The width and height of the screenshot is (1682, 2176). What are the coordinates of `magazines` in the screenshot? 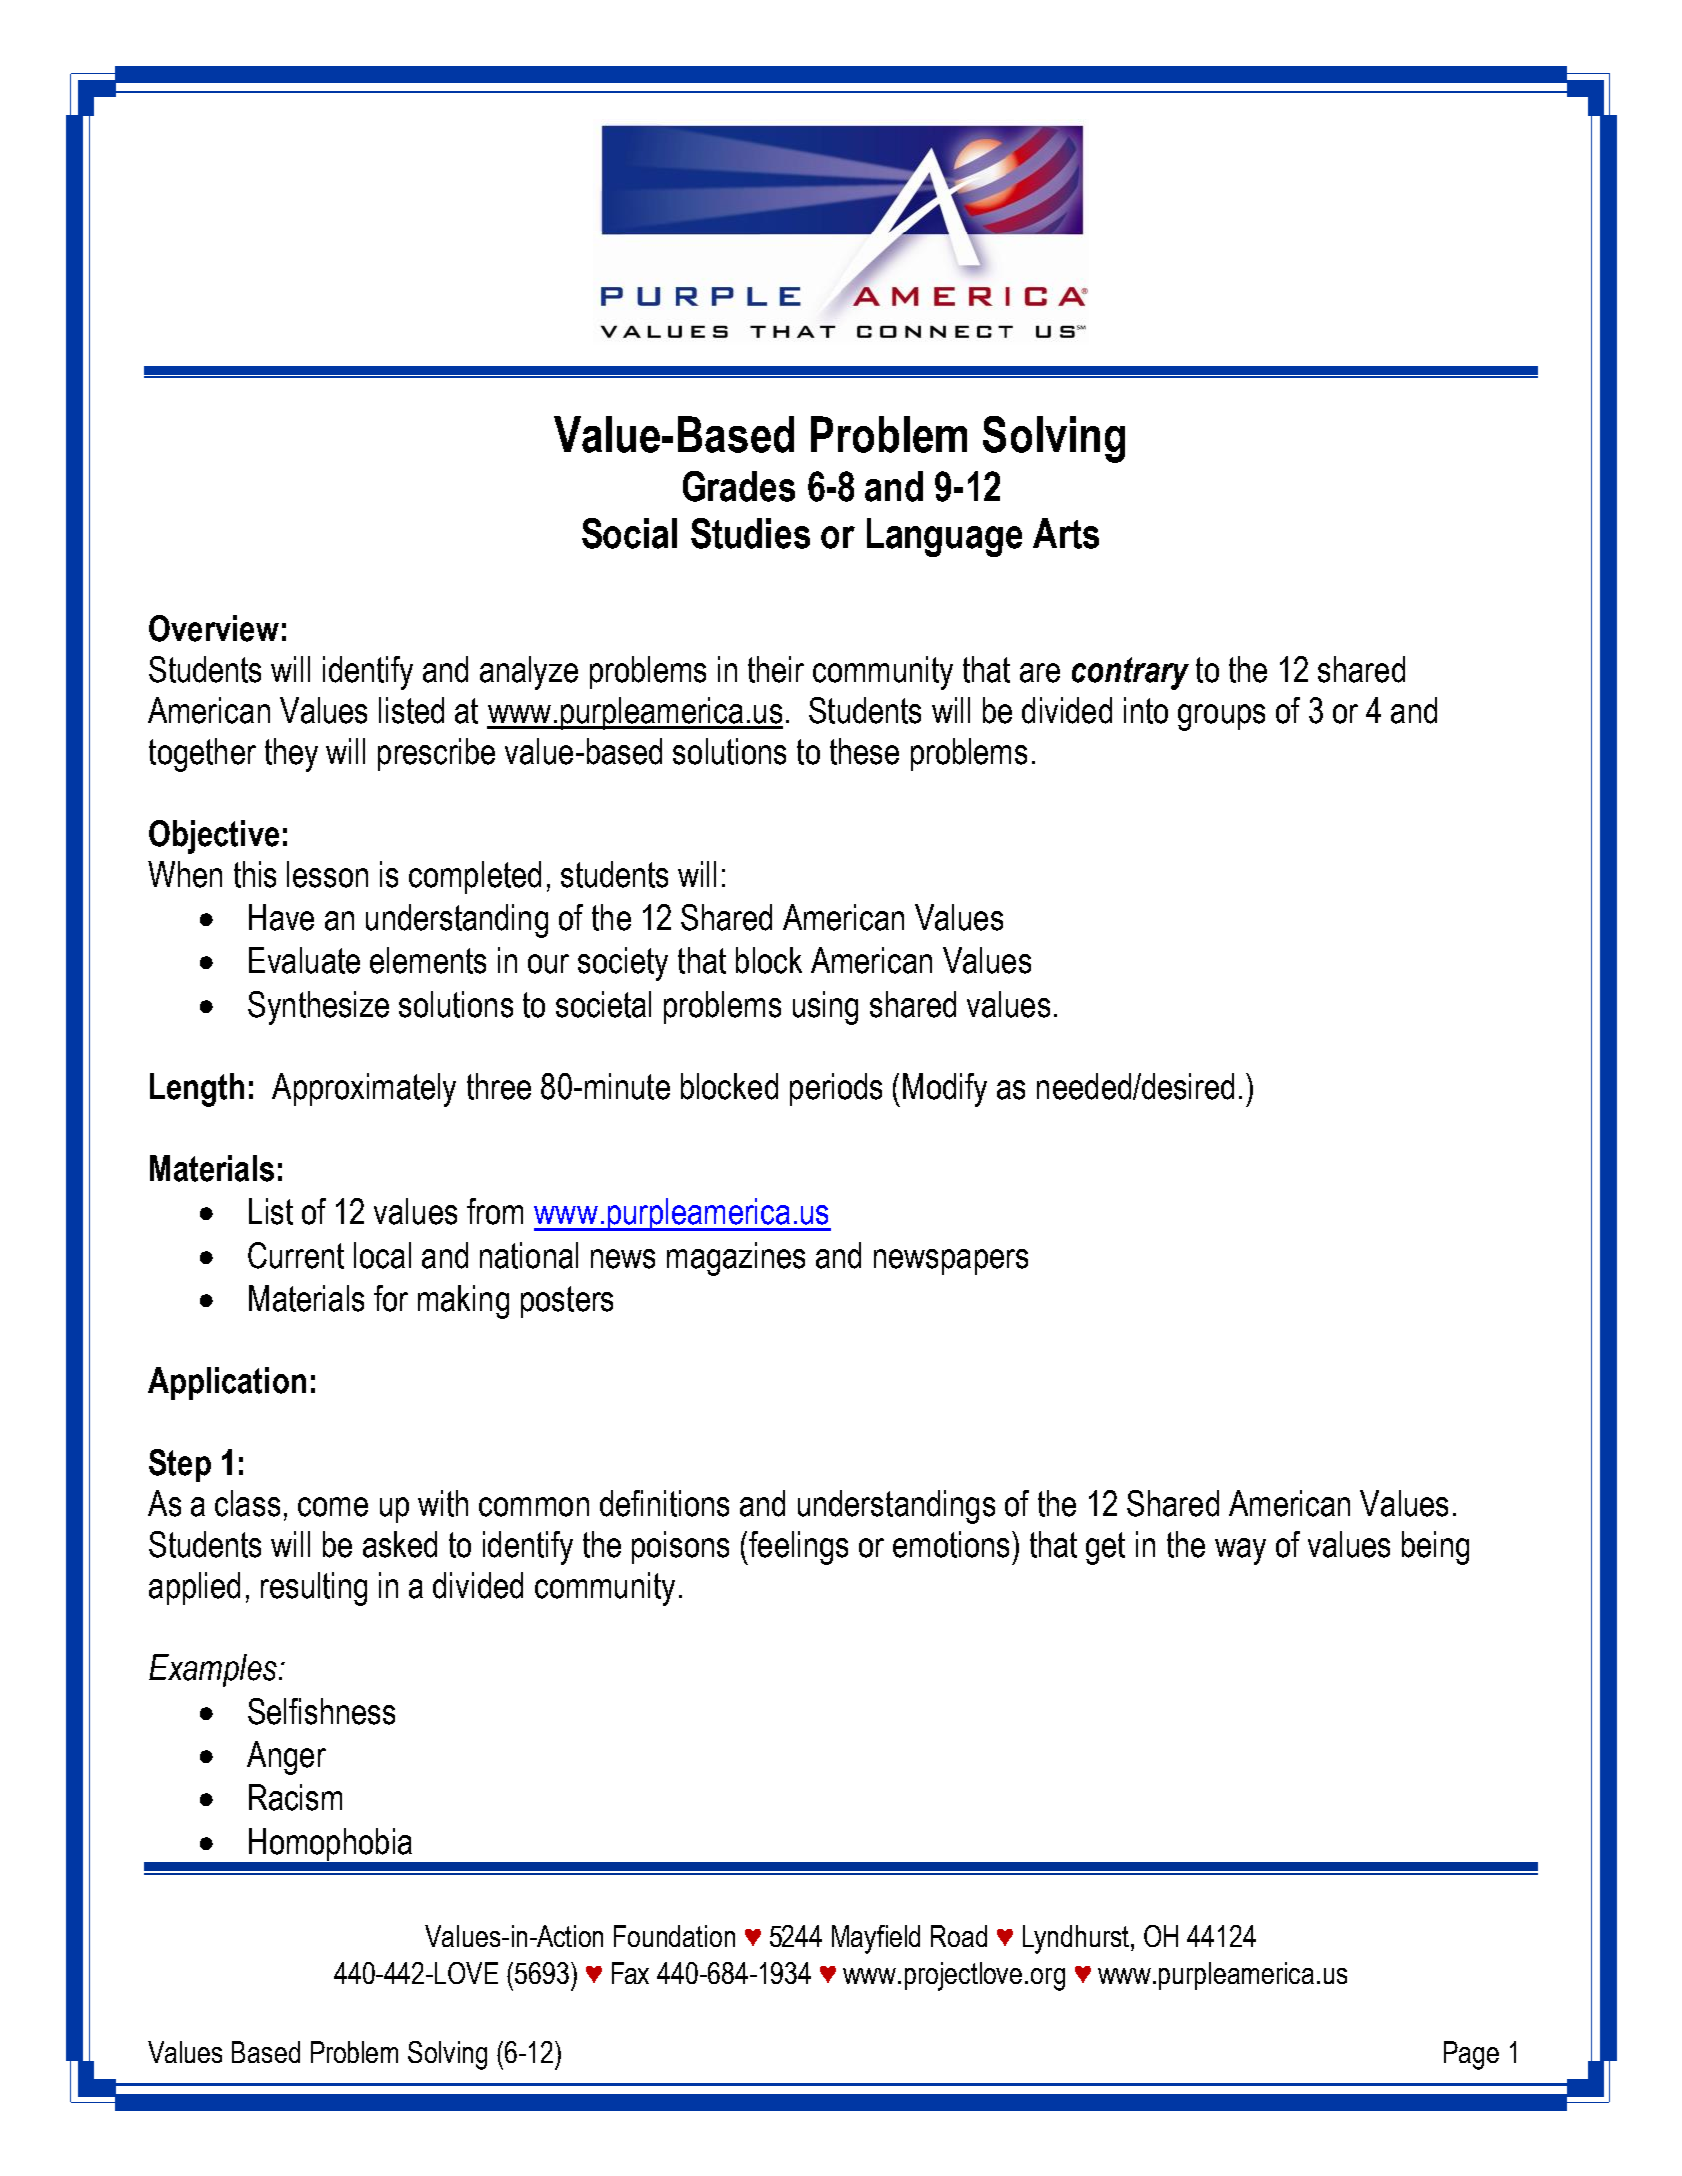 It's located at (736, 1259).
